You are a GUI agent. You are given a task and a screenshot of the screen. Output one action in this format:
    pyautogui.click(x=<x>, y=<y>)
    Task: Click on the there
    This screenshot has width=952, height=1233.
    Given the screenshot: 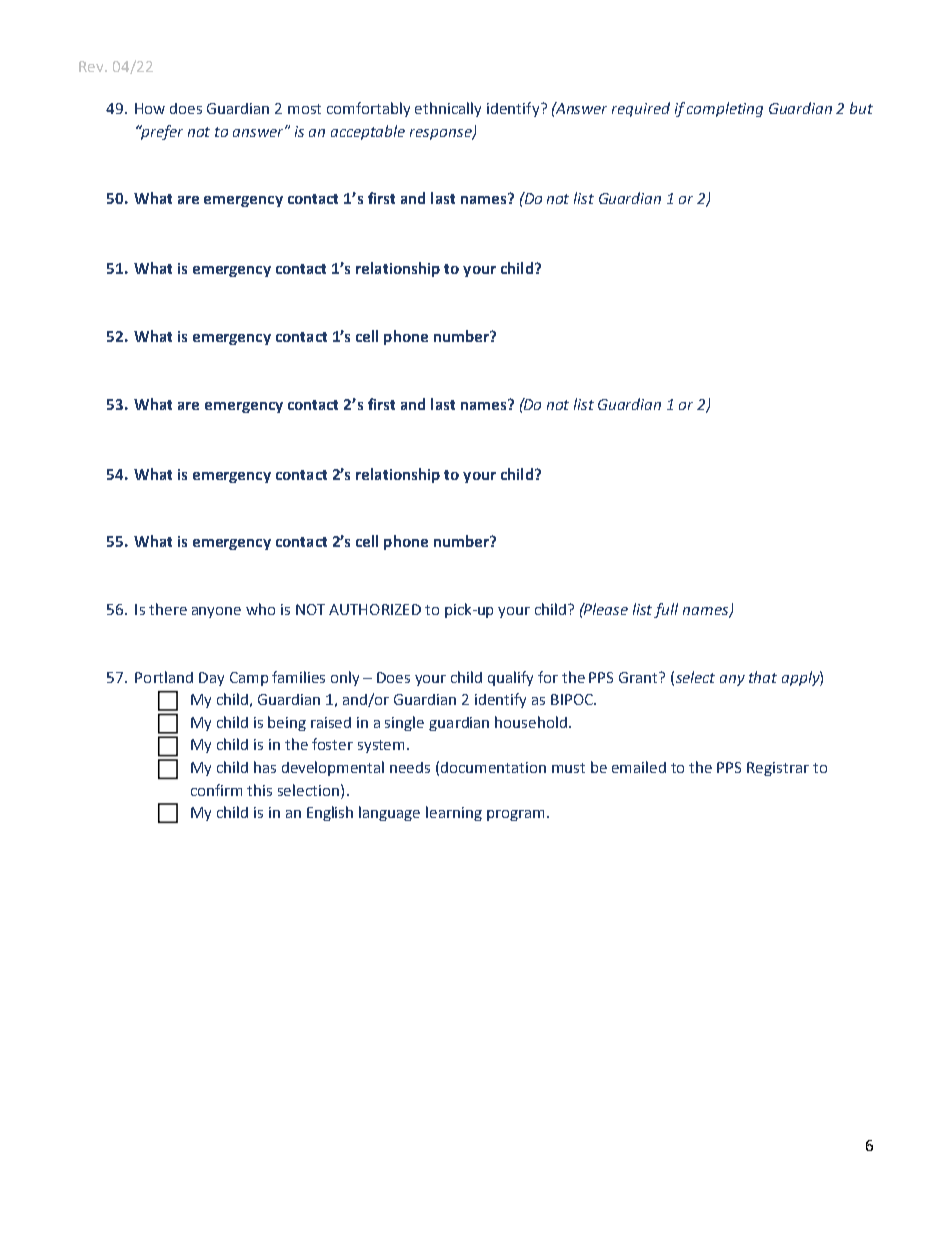 What is the action you would take?
    pyautogui.click(x=168, y=609)
